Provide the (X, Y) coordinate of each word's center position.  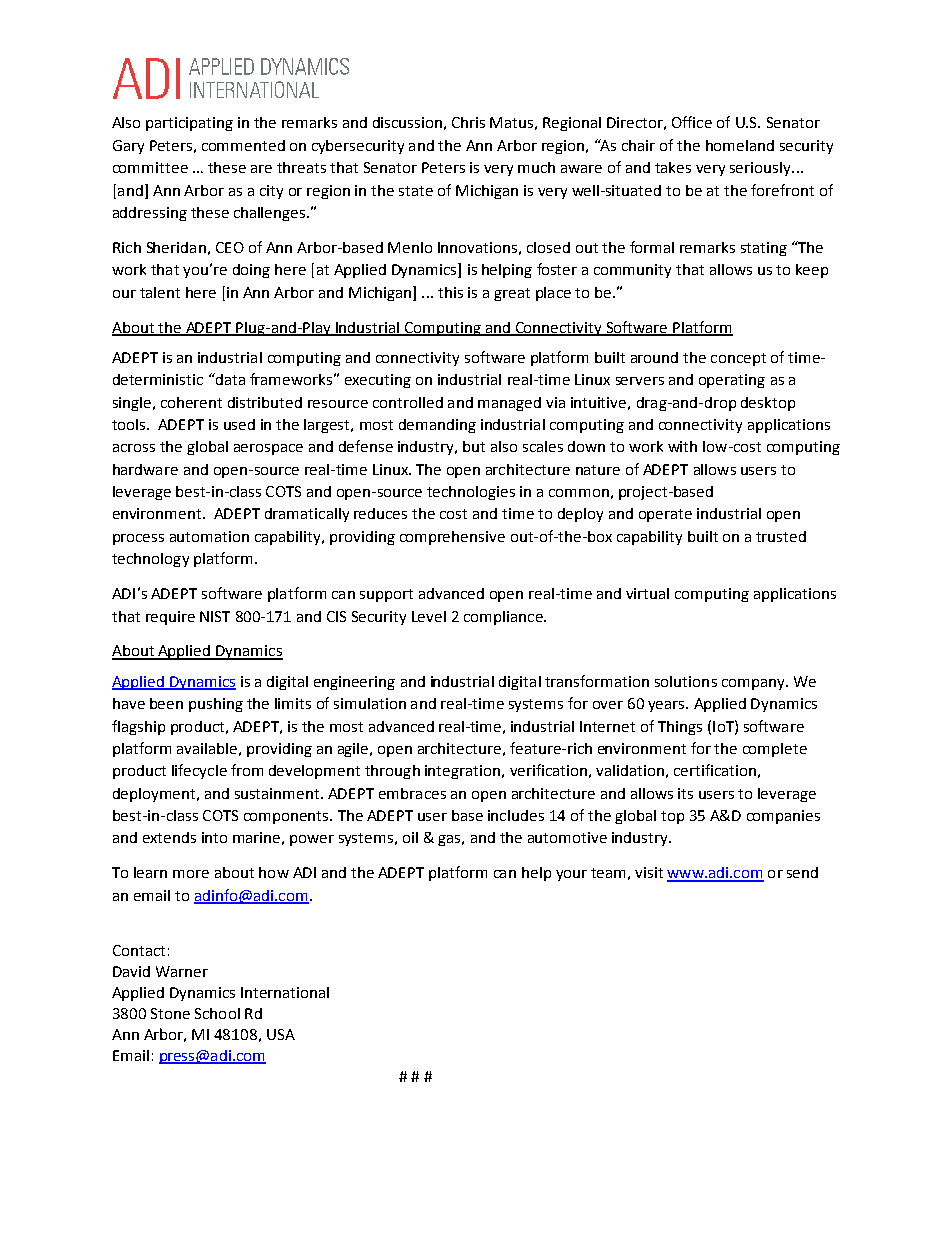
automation (209, 536)
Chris (468, 122)
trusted (781, 536)
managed (509, 404)
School (217, 1013)
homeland (740, 145)
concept (738, 359)
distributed (265, 402)
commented (243, 145)
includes (516, 815)
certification (715, 770)
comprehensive (452, 538)
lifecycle (199, 771)
